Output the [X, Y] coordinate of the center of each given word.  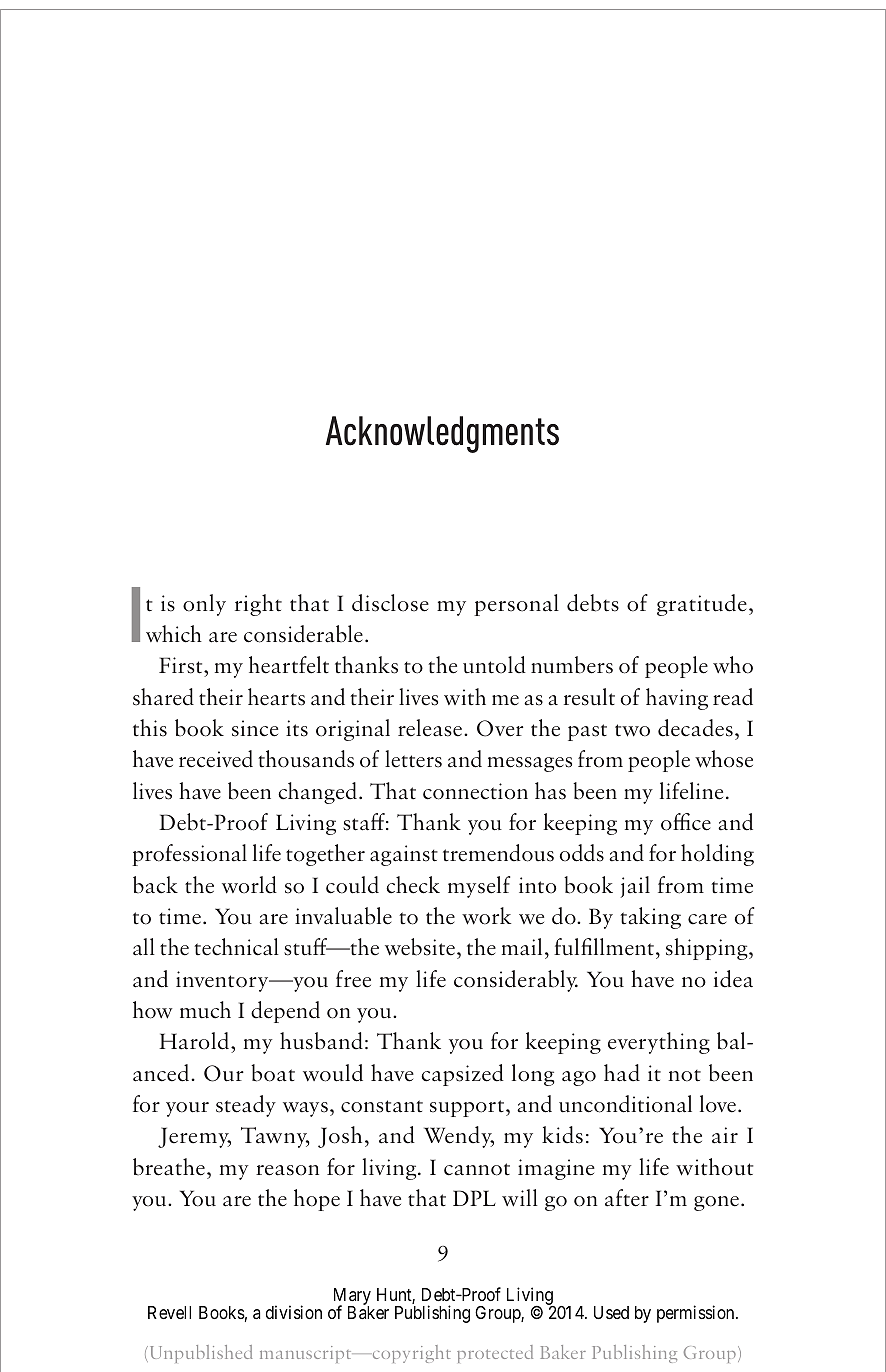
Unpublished [199, 1354]
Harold [195, 1041]
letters [413, 759]
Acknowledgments [442, 434]
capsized [462, 1075]
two [632, 730]
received [216, 759]
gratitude [702, 605]
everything [659, 1043]
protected [495, 1354]
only [204, 605]
